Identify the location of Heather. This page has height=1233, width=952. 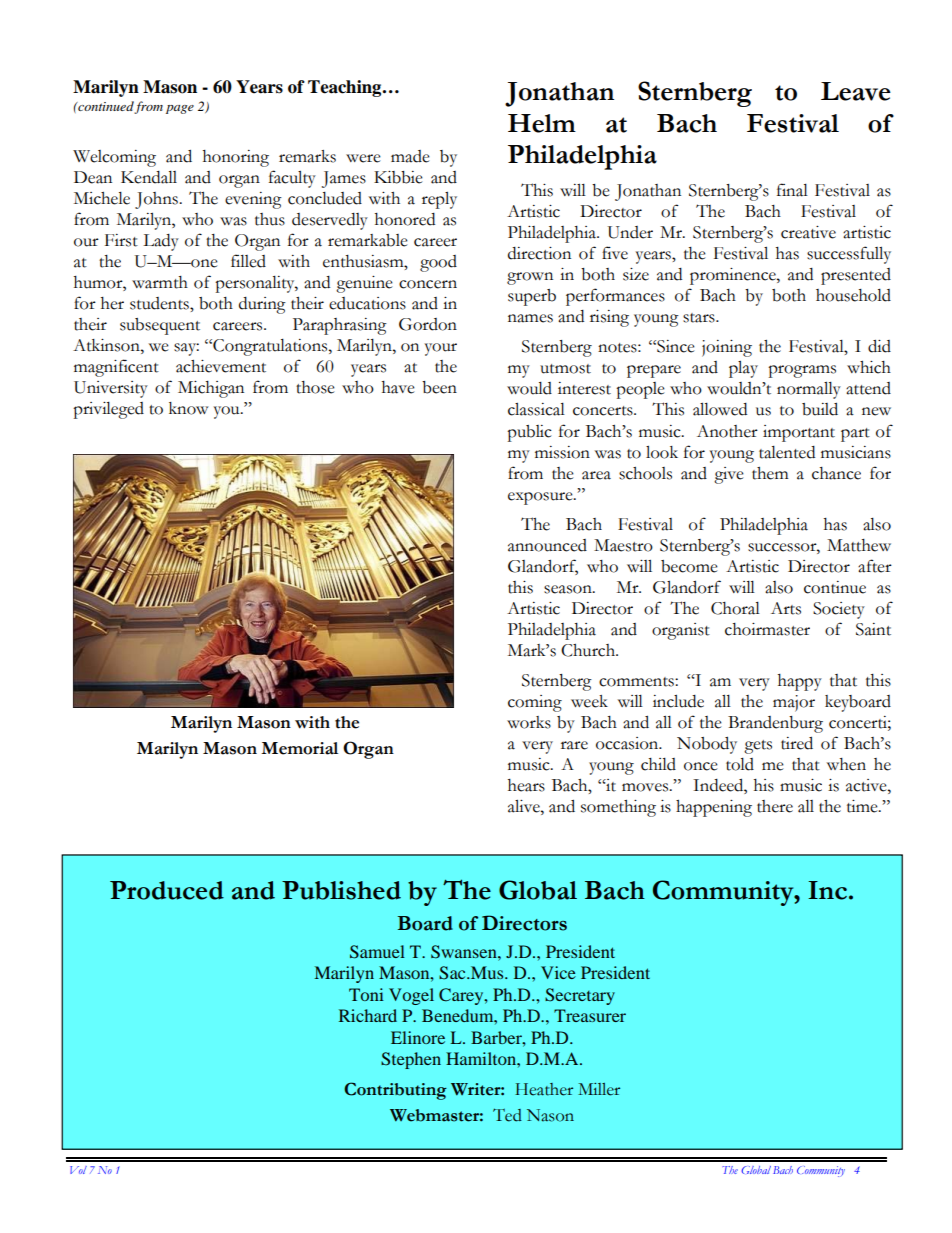
(544, 1089).
